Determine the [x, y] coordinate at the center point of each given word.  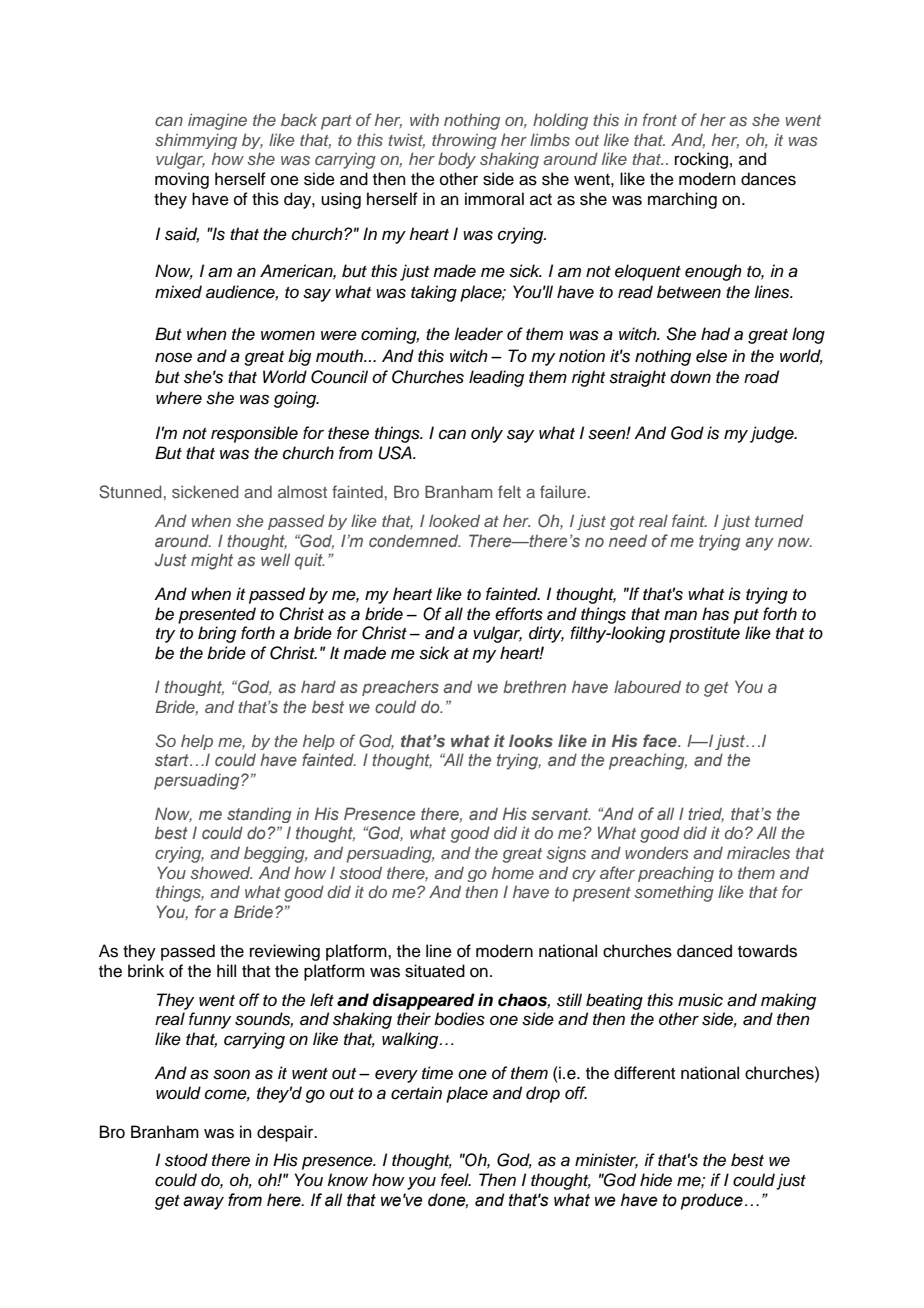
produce [712, 1201]
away [203, 1203]
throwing [464, 141]
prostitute [704, 634]
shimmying [196, 141]
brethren [534, 686]
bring [217, 634]
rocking [701, 160]
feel [456, 1180]
